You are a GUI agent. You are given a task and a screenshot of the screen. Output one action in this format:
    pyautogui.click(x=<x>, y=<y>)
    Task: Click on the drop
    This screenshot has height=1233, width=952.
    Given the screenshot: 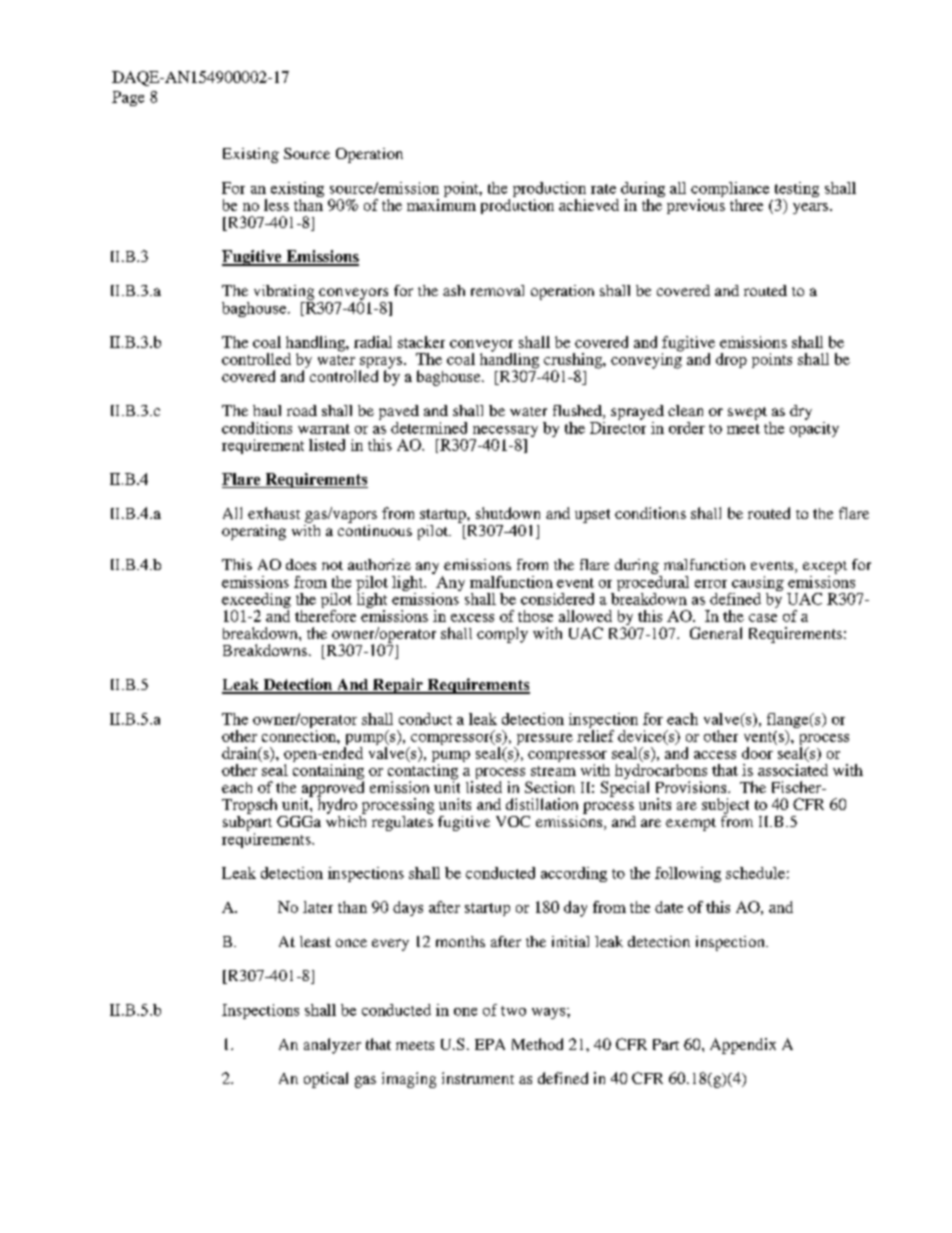 What is the action you would take?
    pyautogui.click(x=731, y=360)
